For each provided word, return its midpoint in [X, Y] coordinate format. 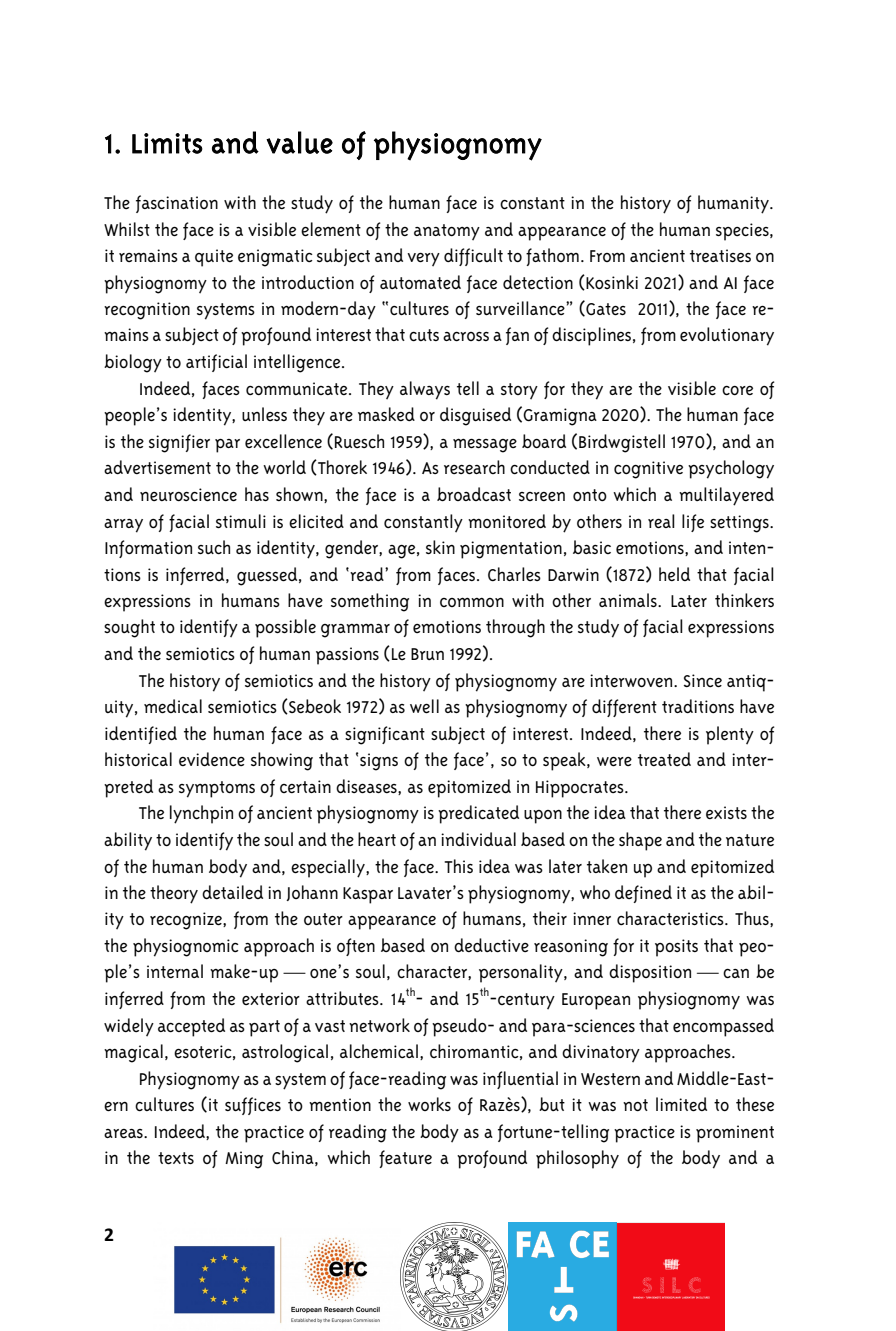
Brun [427, 654]
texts [176, 1158]
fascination [177, 204]
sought [129, 628]
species [743, 232]
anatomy [447, 232]
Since [703, 681]
